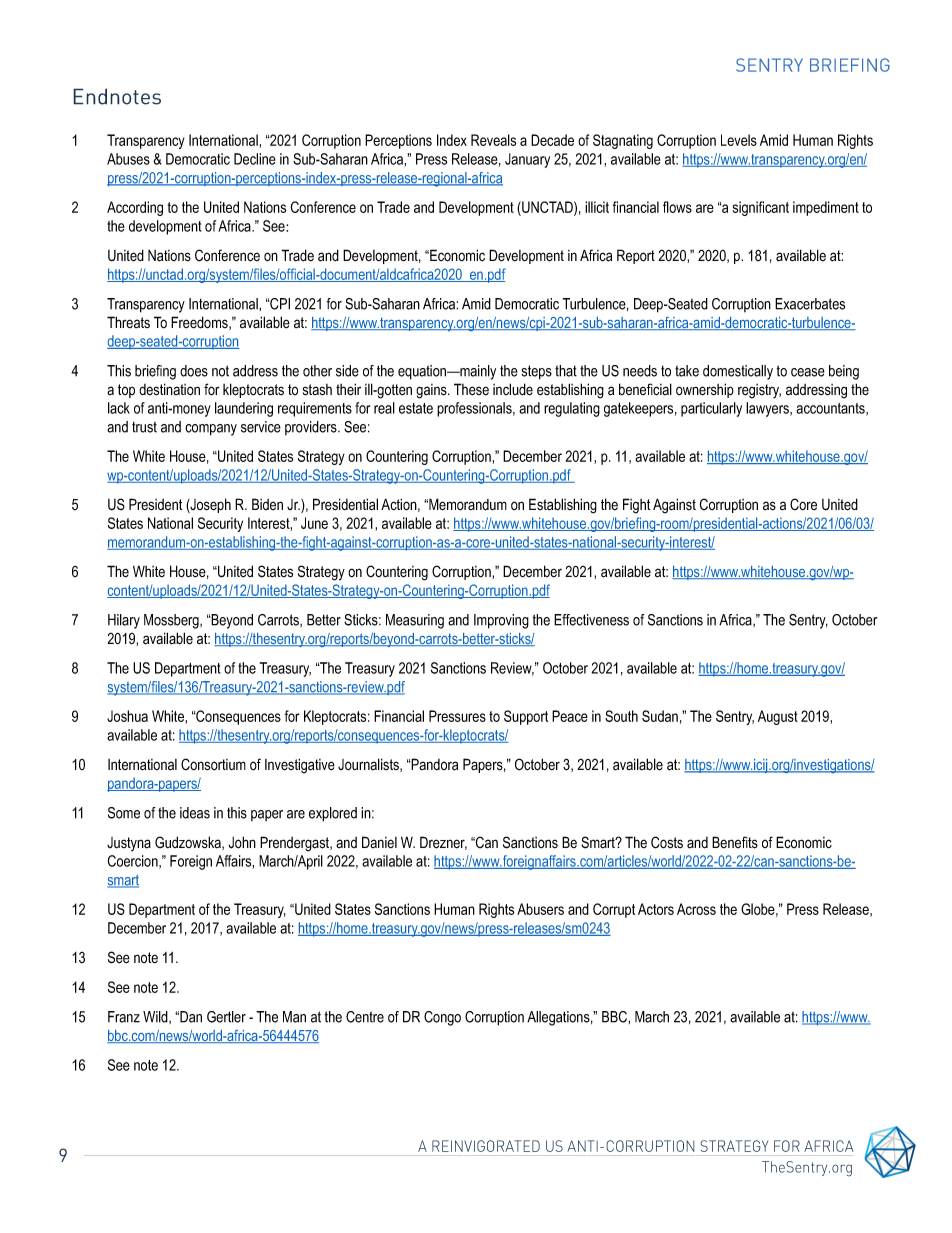  Describe the element at coordinates (759, 391) in the screenshot. I see `registry` at that location.
